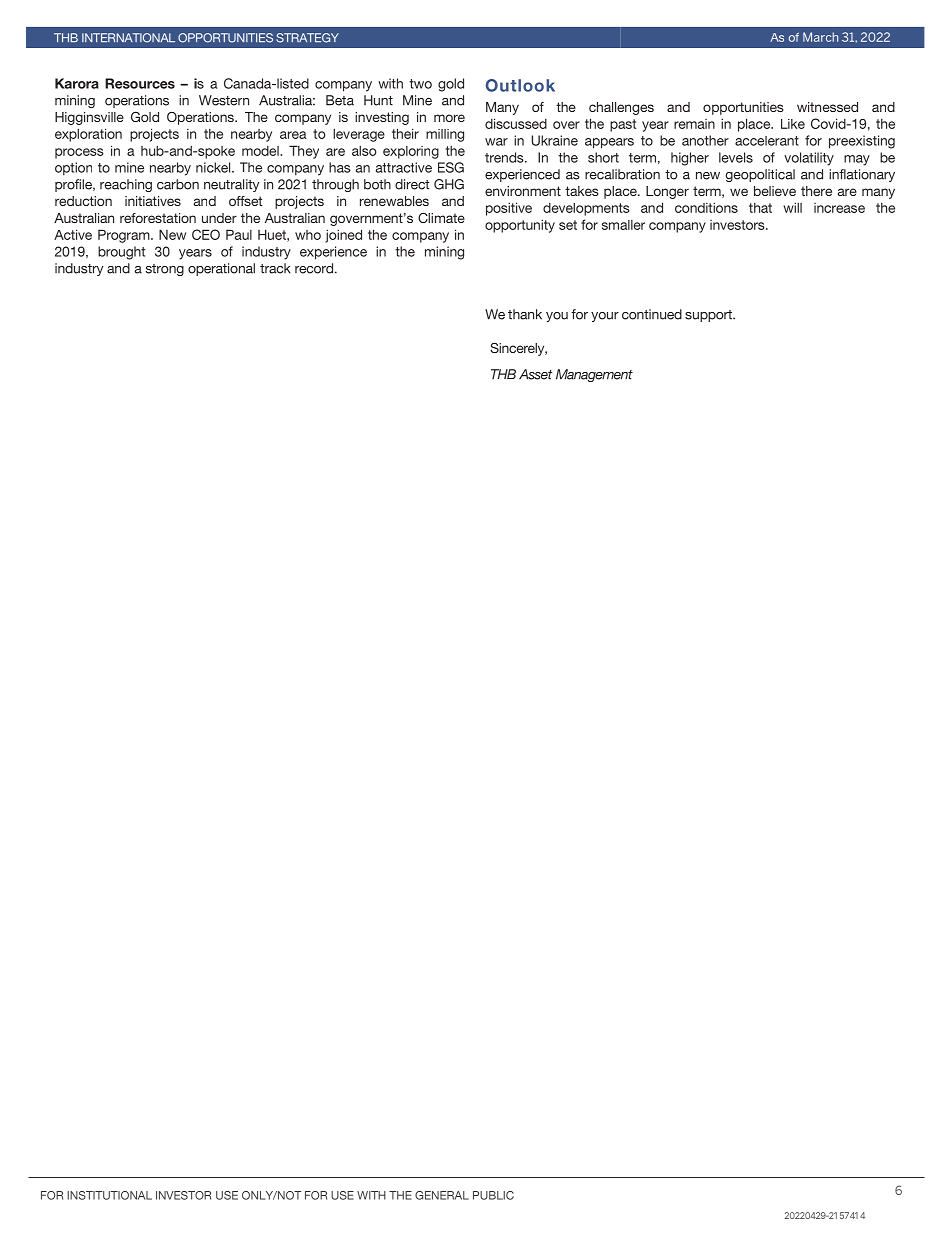  What do you see at coordinates (165, 270) in the document?
I see `strong` at bounding box center [165, 270].
